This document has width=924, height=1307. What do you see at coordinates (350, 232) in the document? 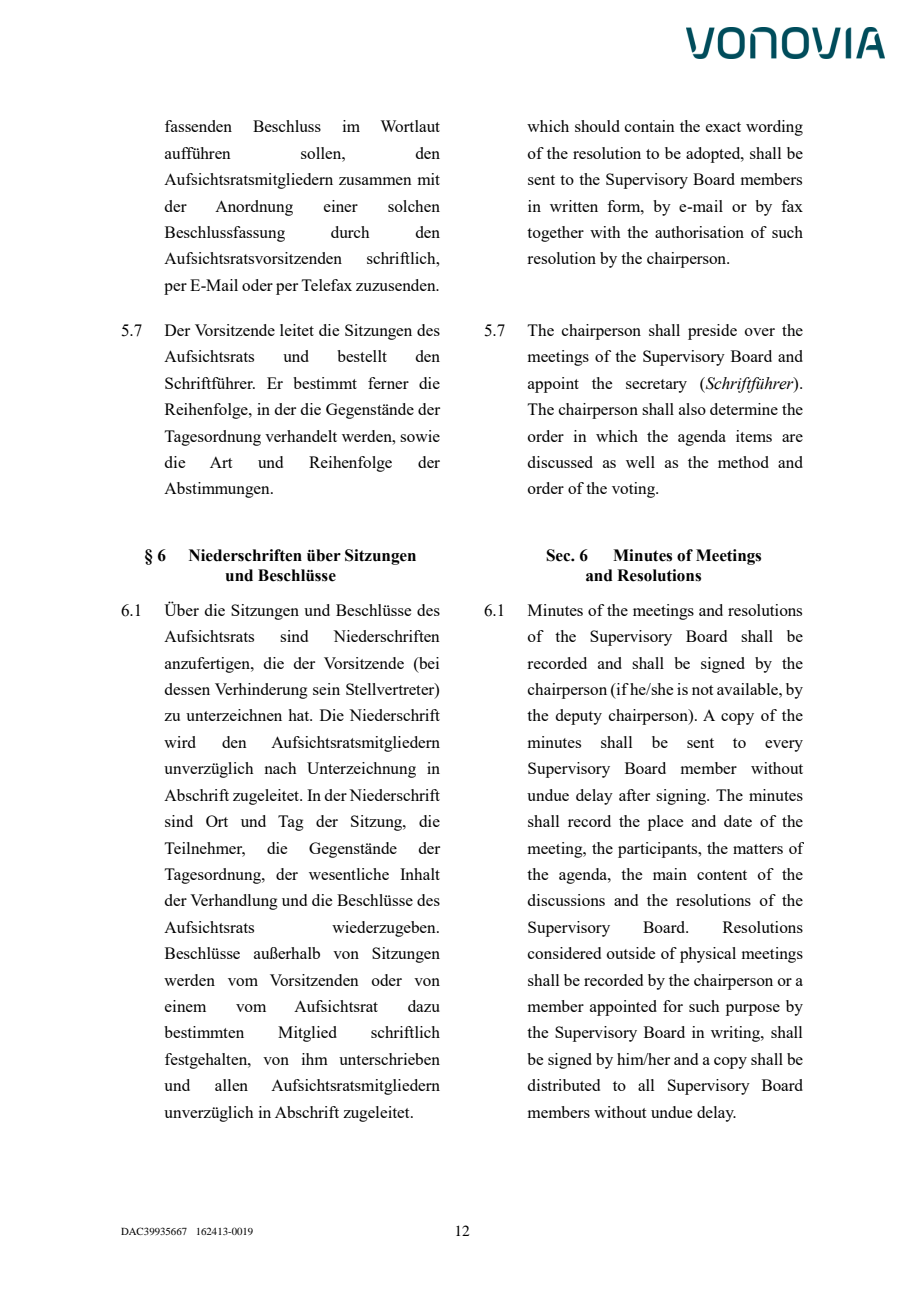
I see `durch` at bounding box center [350, 232].
